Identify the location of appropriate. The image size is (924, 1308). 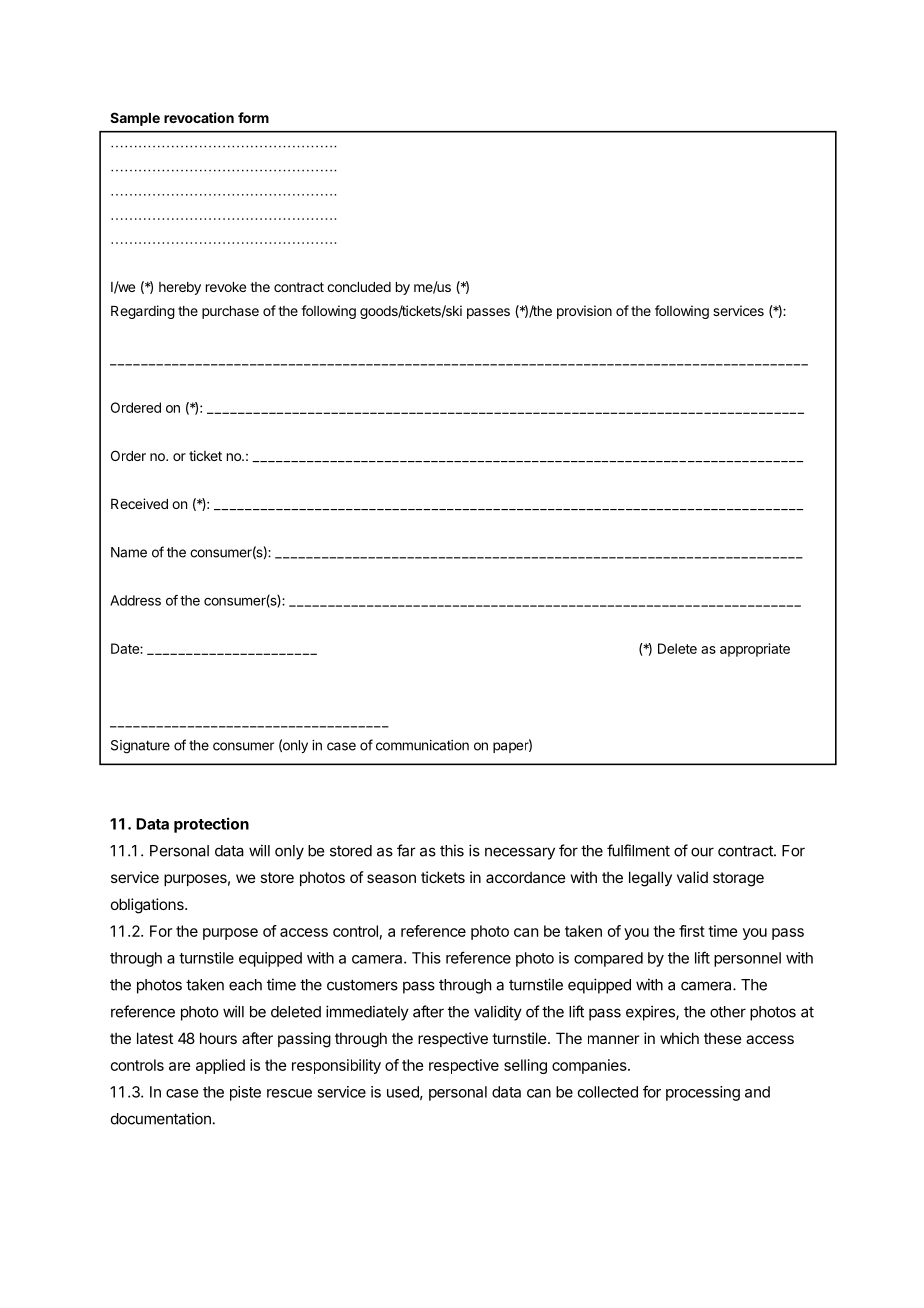
(755, 650).
